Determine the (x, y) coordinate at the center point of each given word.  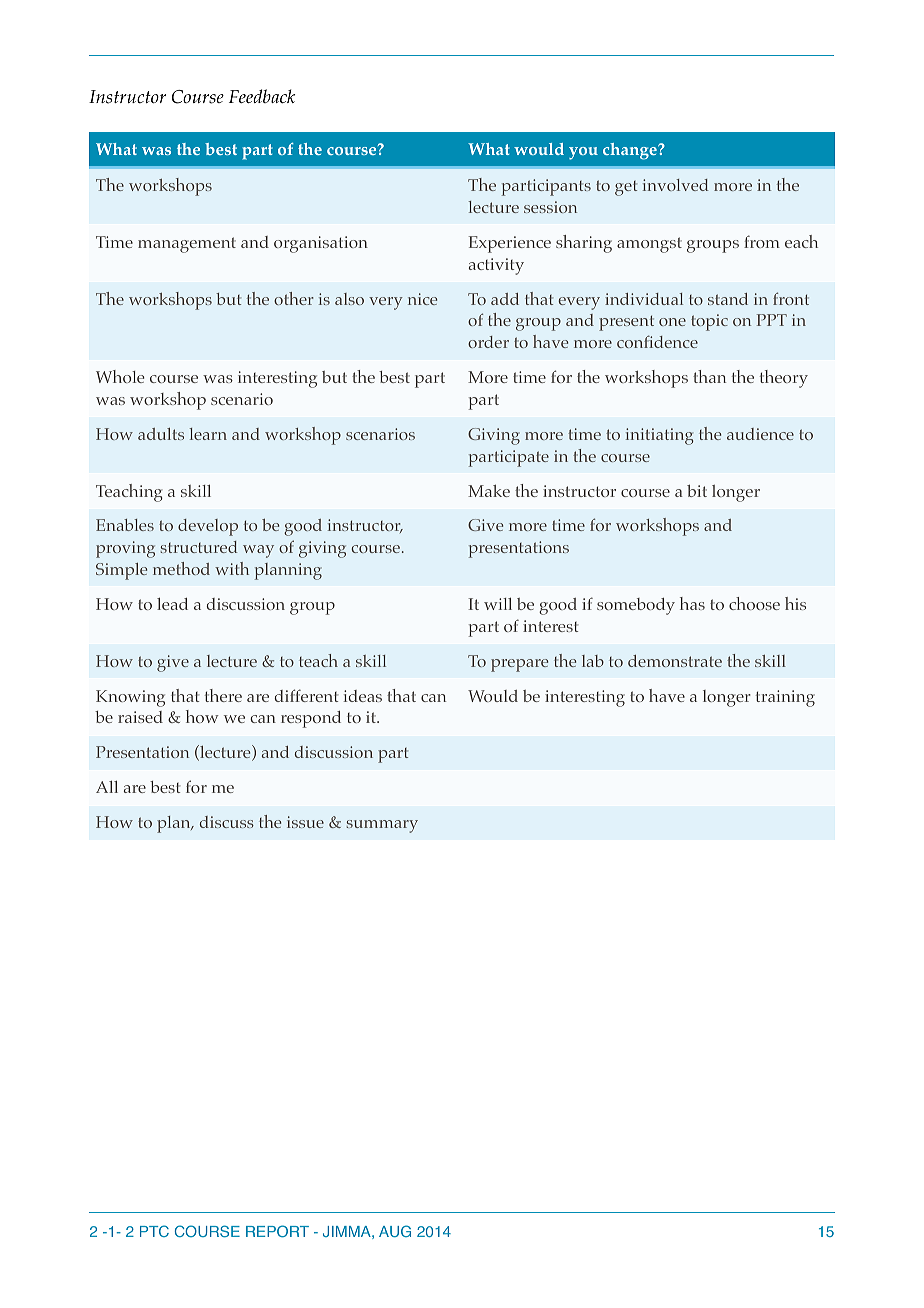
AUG (395, 1231)
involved (675, 185)
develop (208, 527)
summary (382, 826)
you (583, 153)
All (107, 787)
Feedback (262, 96)
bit (697, 491)
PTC (154, 1231)
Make (489, 491)
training (785, 698)
